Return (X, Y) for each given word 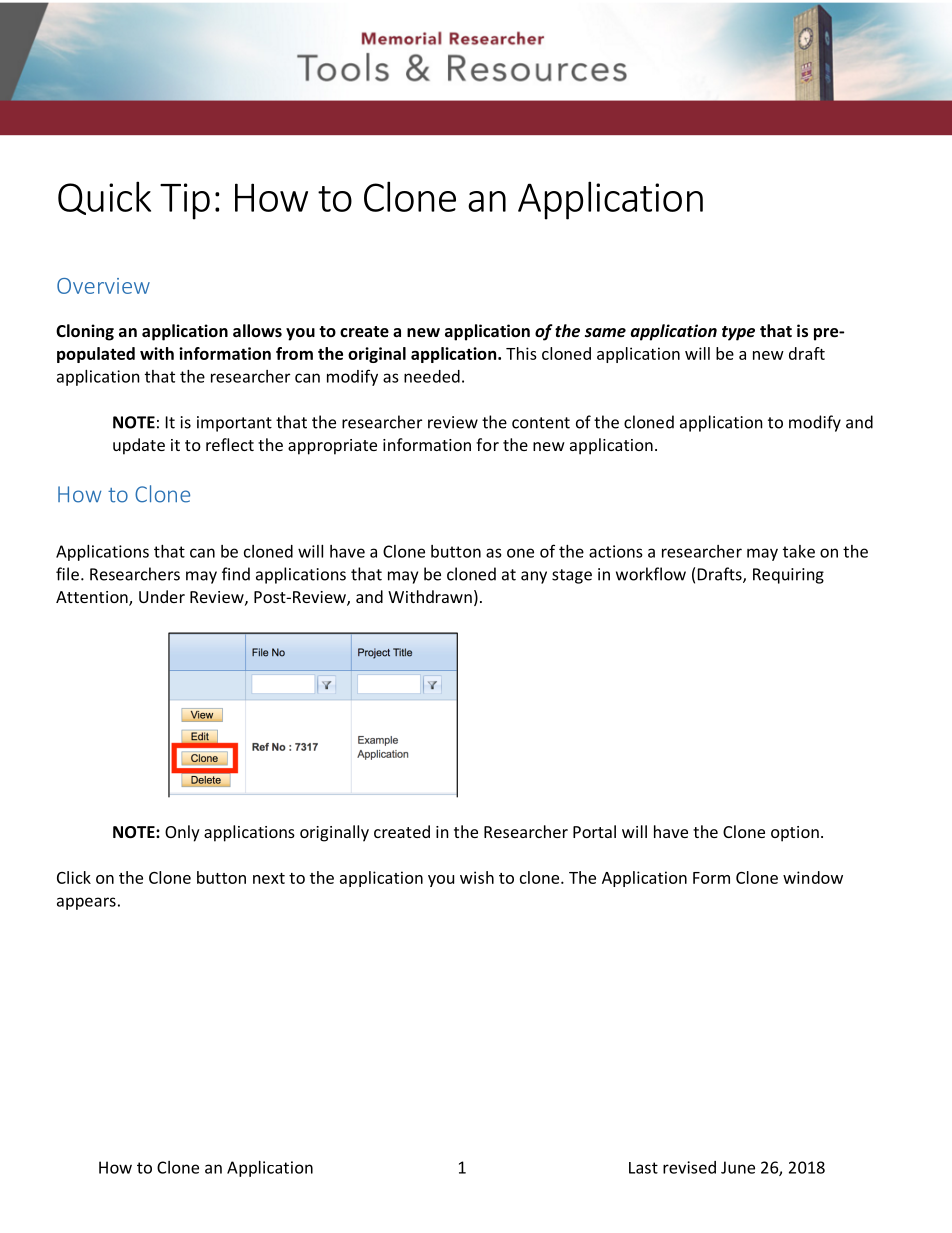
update (139, 446)
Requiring (788, 576)
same (605, 332)
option (795, 834)
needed (432, 376)
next (269, 878)
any (534, 577)
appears (86, 903)
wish (477, 877)
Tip (185, 201)
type (738, 333)
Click (74, 877)
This (521, 353)
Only (182, 833)
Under (162, 596)
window (813, 877)
